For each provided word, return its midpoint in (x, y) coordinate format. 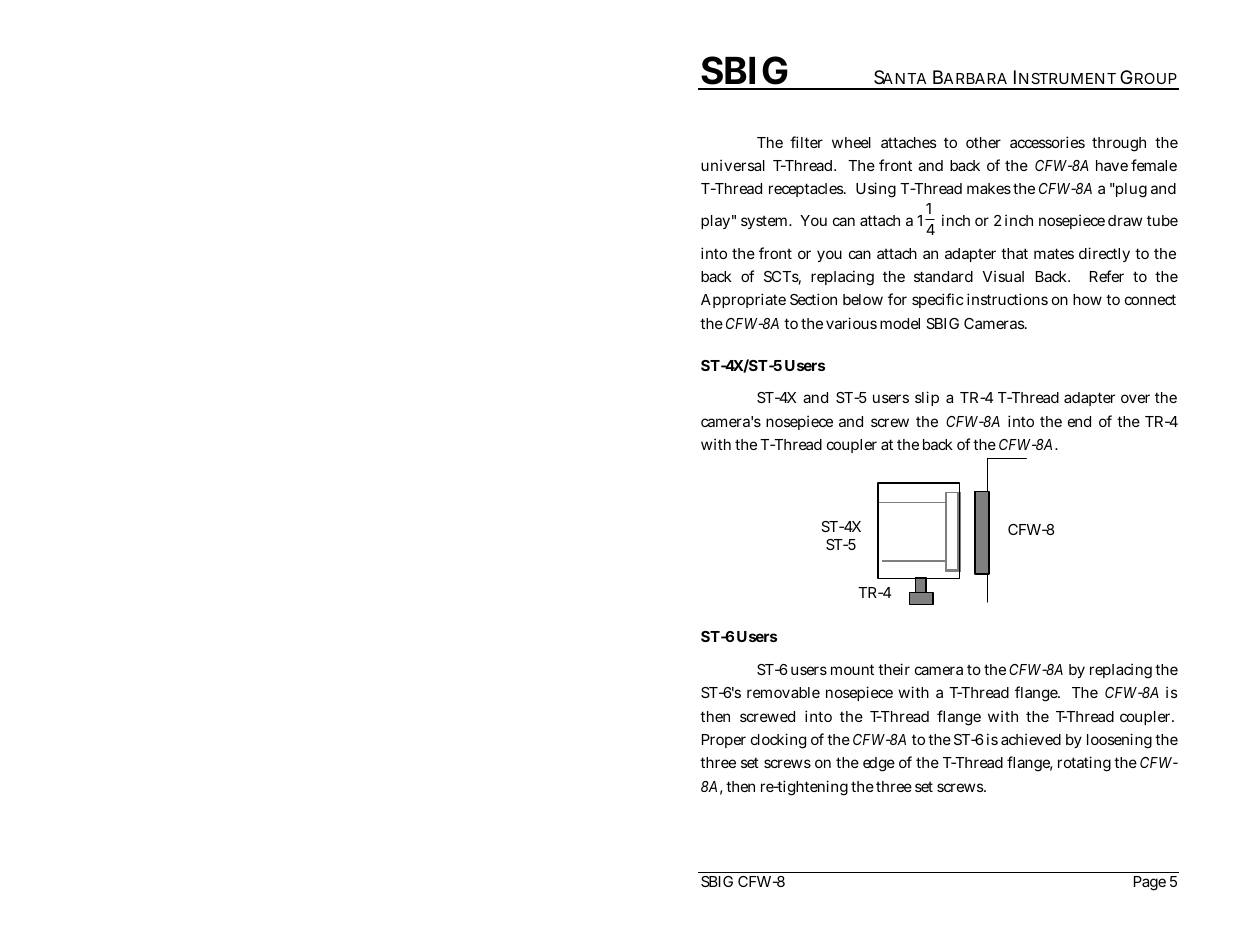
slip (927, 398)
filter (806, 142)
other (983, 142)
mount (852, 669)
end (1079, 421)
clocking (778, 741)
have (1112, 165)
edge (879, 764)
